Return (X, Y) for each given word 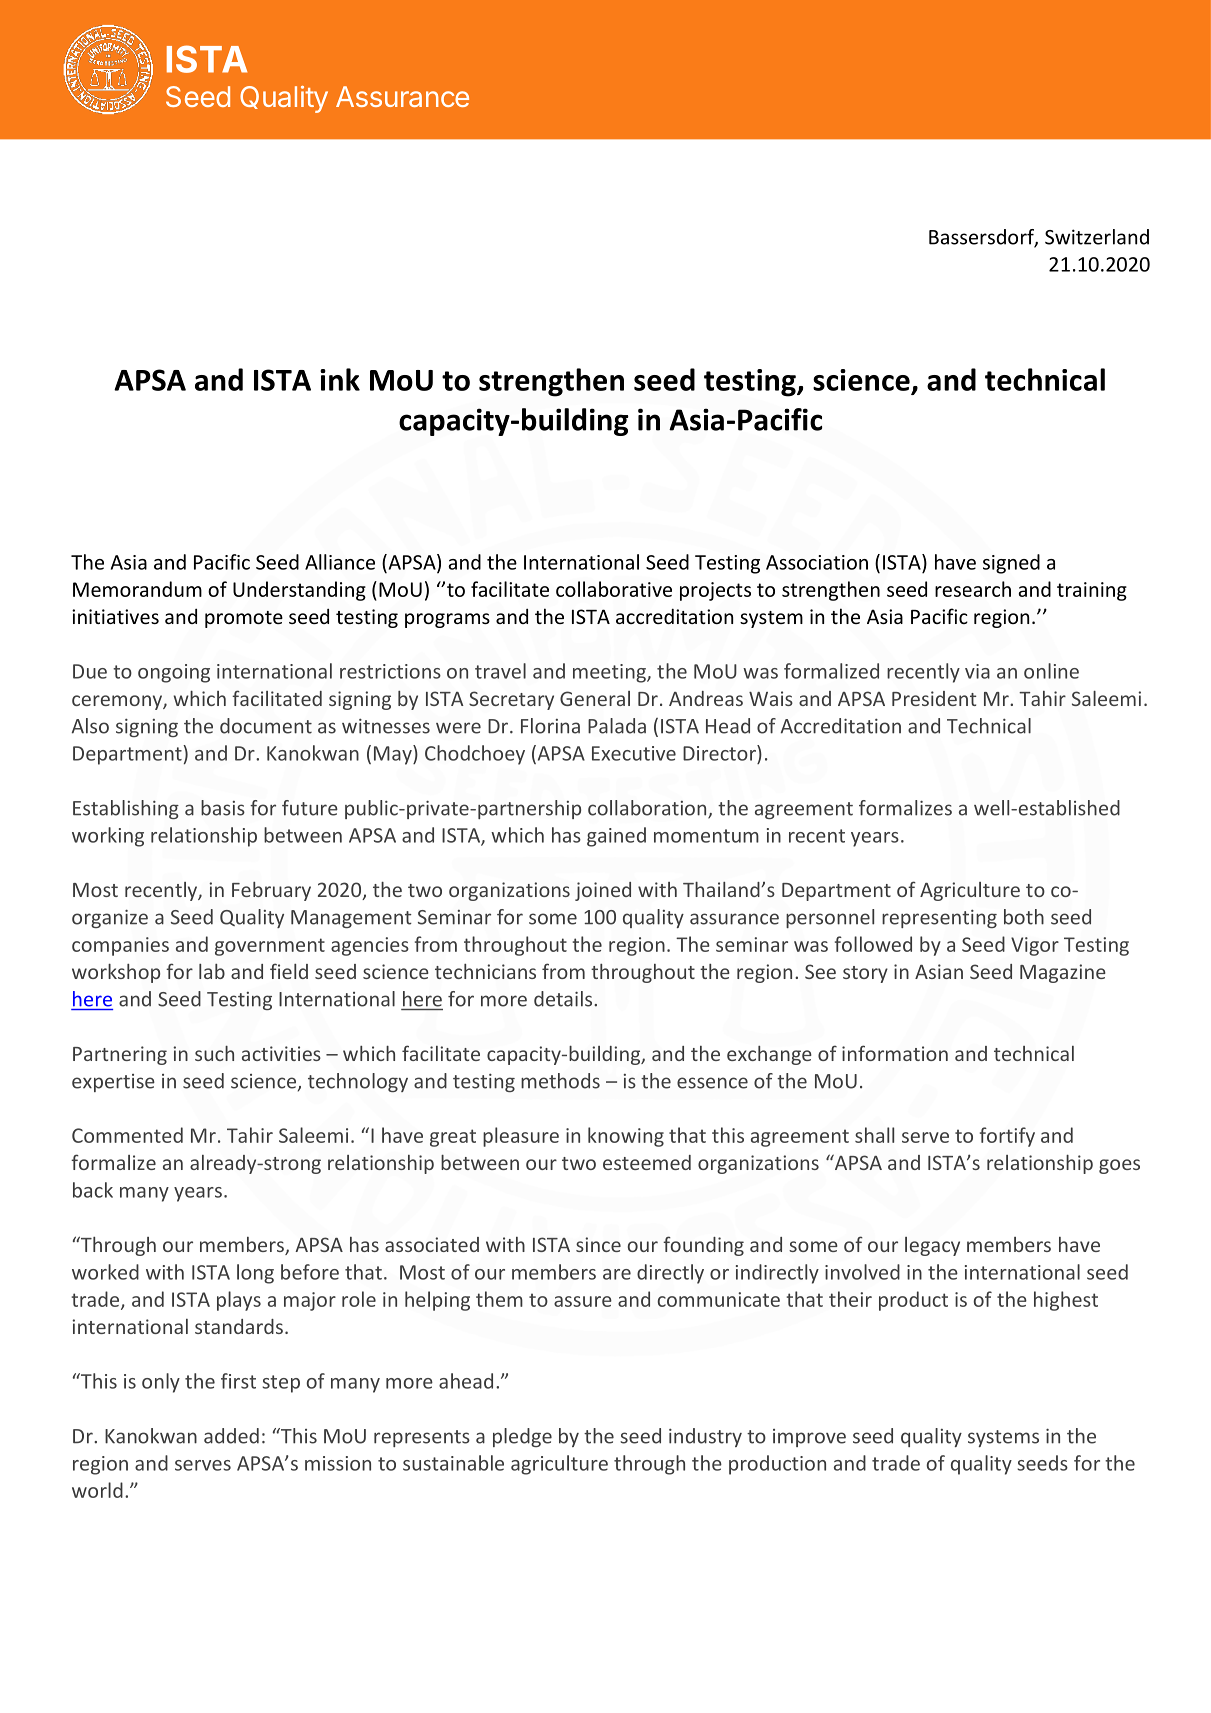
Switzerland (1097, 237)
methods (560, 1081)
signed (1011, 564)
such (214, 1053)
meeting (610, 673)
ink (340, 379)
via (977, 671)
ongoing (174, 673)
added (231, 1436)
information (895, 1053)
